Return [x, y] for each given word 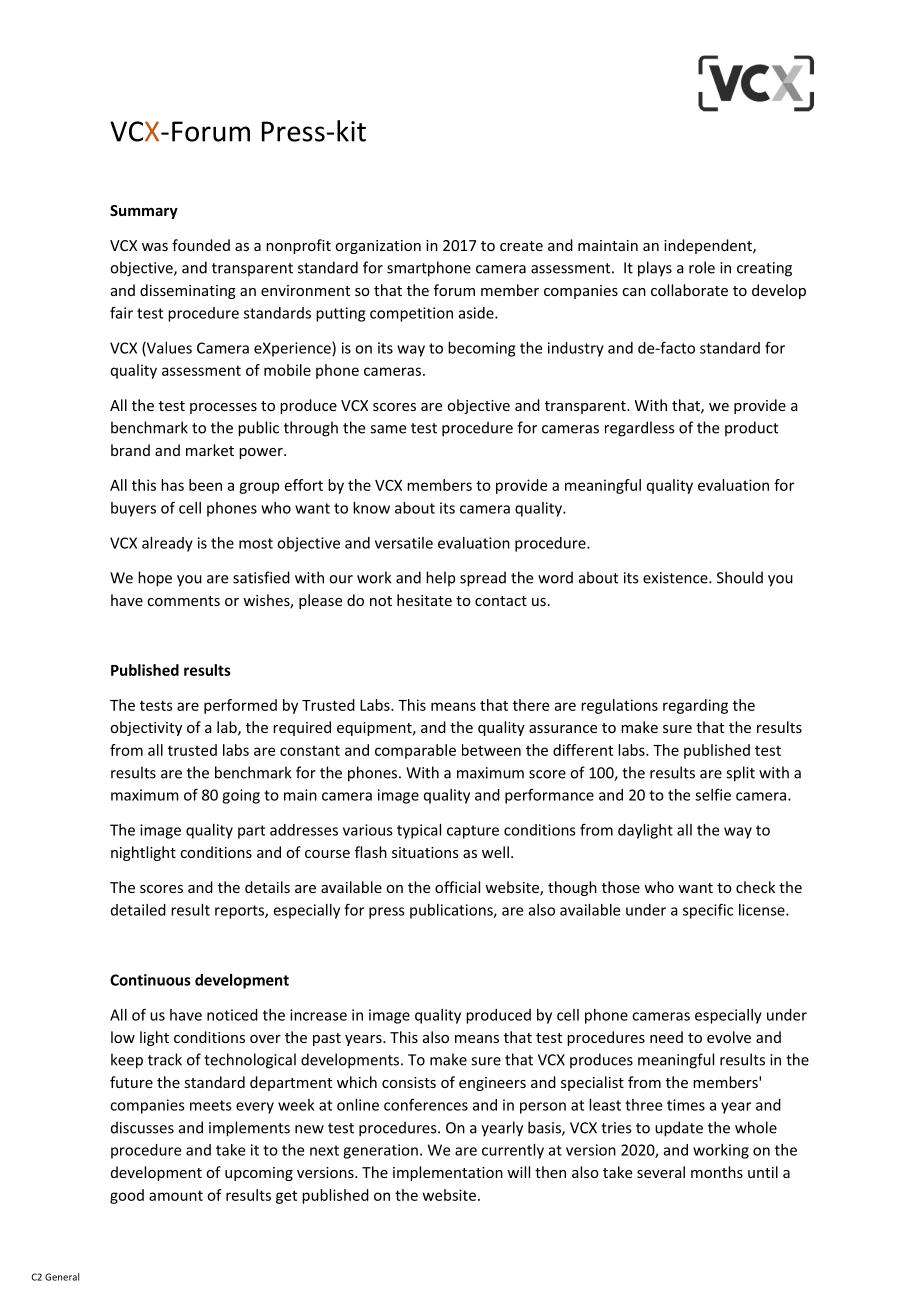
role [702, 267]
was [155, 247]
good [127, 1196]
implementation [448, 1173]
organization [378, 247]
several [661, 1172]
